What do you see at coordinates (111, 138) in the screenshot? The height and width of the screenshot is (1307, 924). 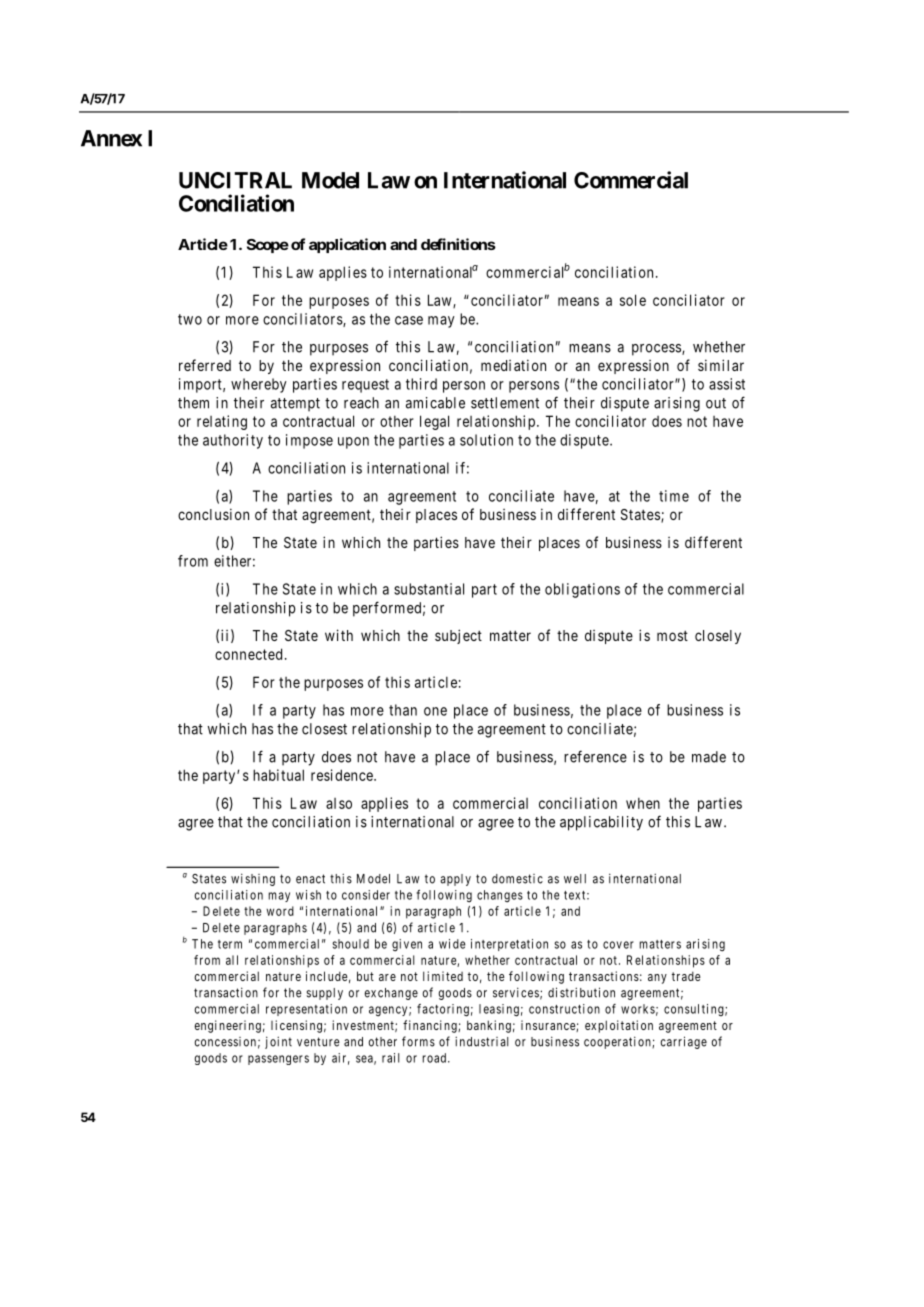 I see `Annex` at bounding box center [111, 138].
